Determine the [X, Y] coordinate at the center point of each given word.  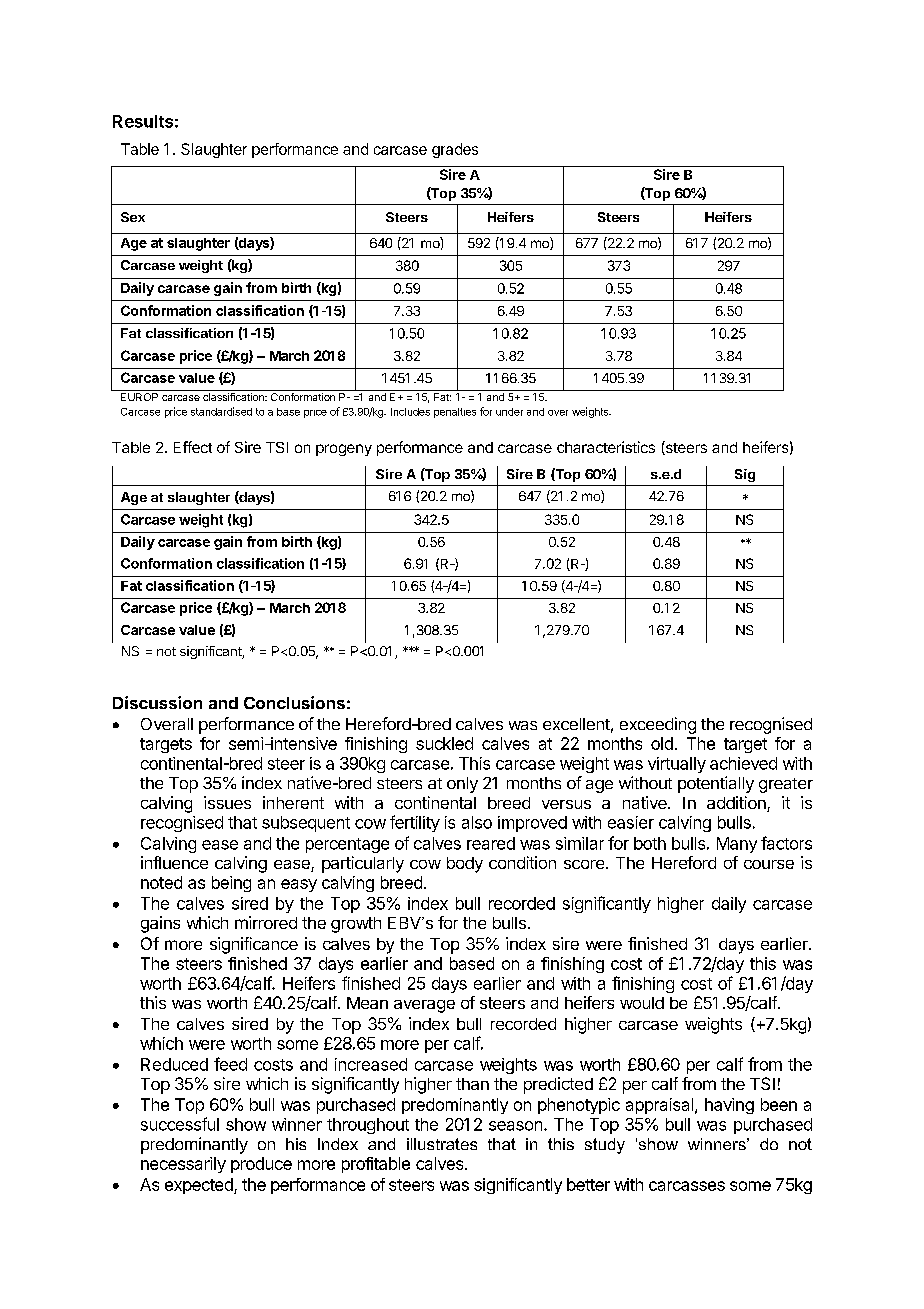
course [769, 864]
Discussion [157, 702]
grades [455, 150]
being [231, 884]
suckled [444, 743]
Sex [133, 217]
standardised [221, 411]
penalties [455, 413]
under [509, 412]
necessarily [183, 1165]
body [465, 865]
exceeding [658, 725]
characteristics [606, 447]
